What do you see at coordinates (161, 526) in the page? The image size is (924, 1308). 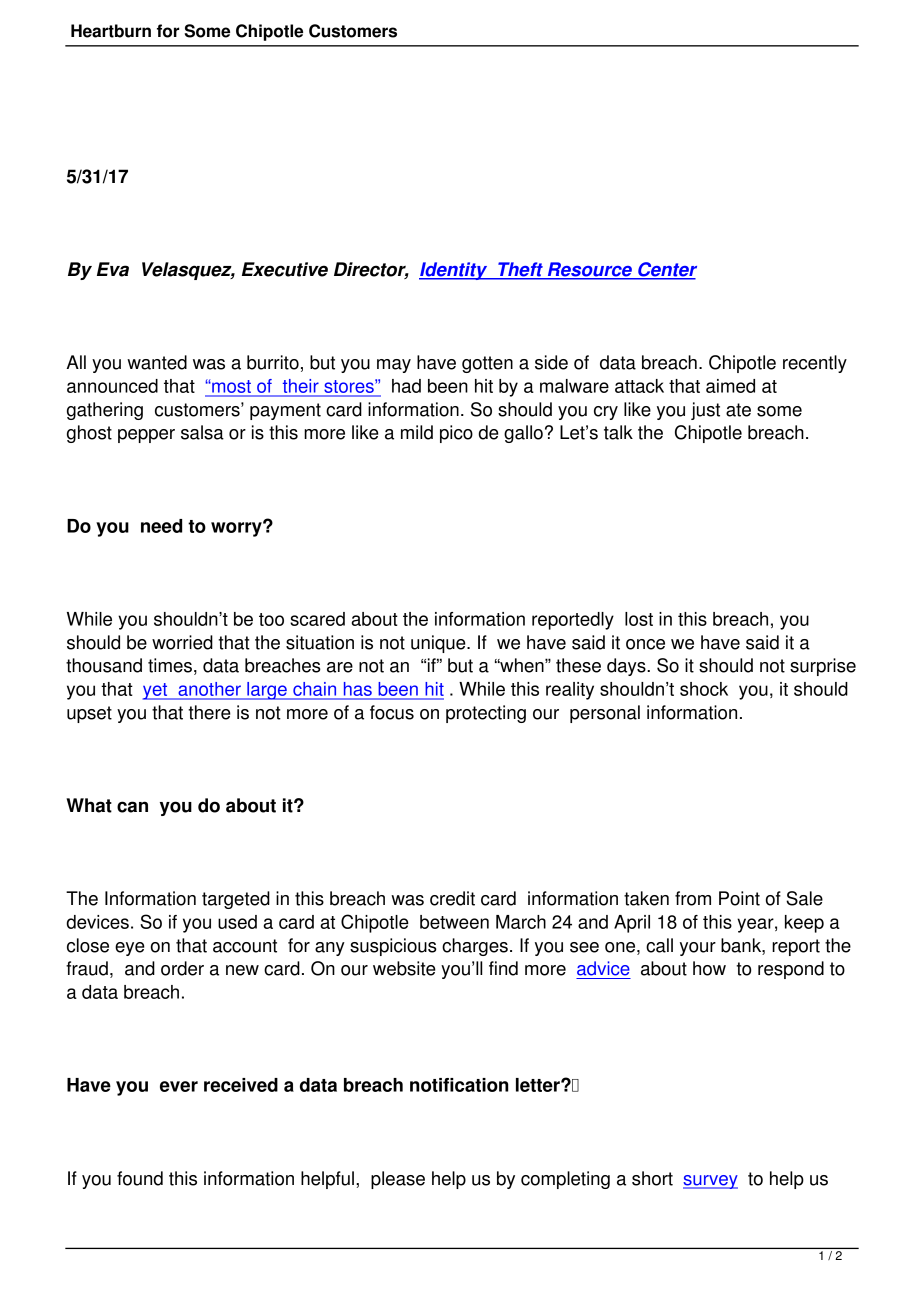 I see `need` at bounding box center [161, 526].
